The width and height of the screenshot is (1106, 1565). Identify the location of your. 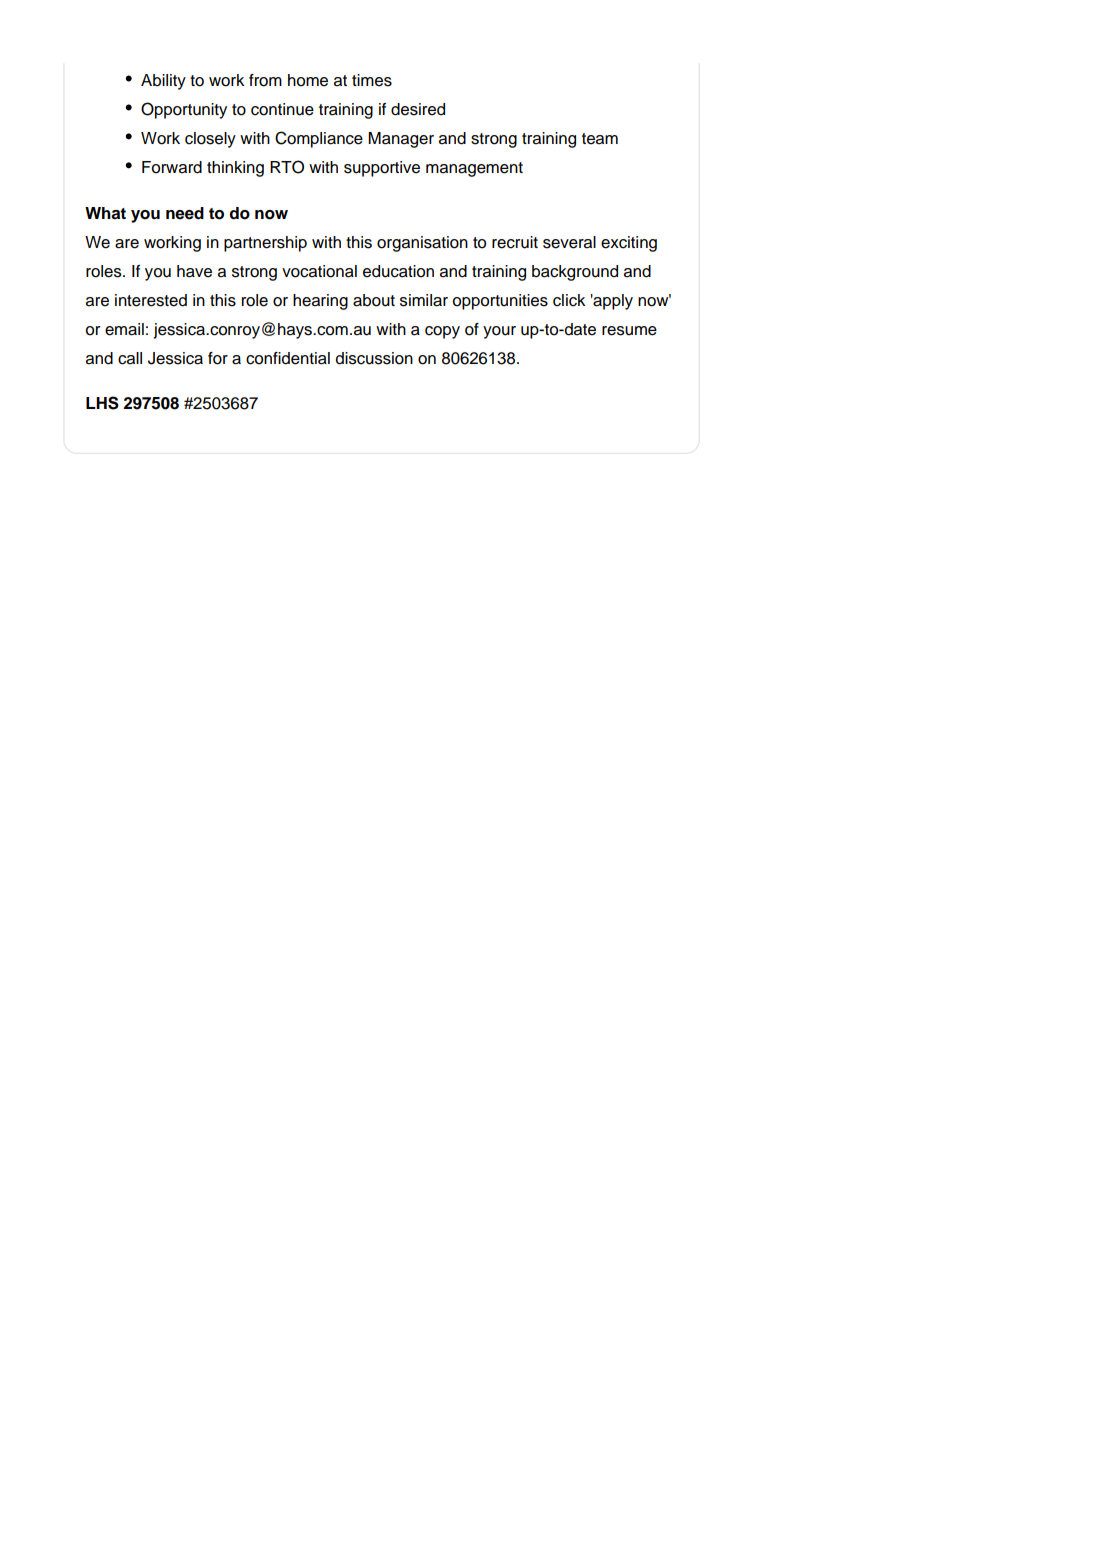
(499, 332).
